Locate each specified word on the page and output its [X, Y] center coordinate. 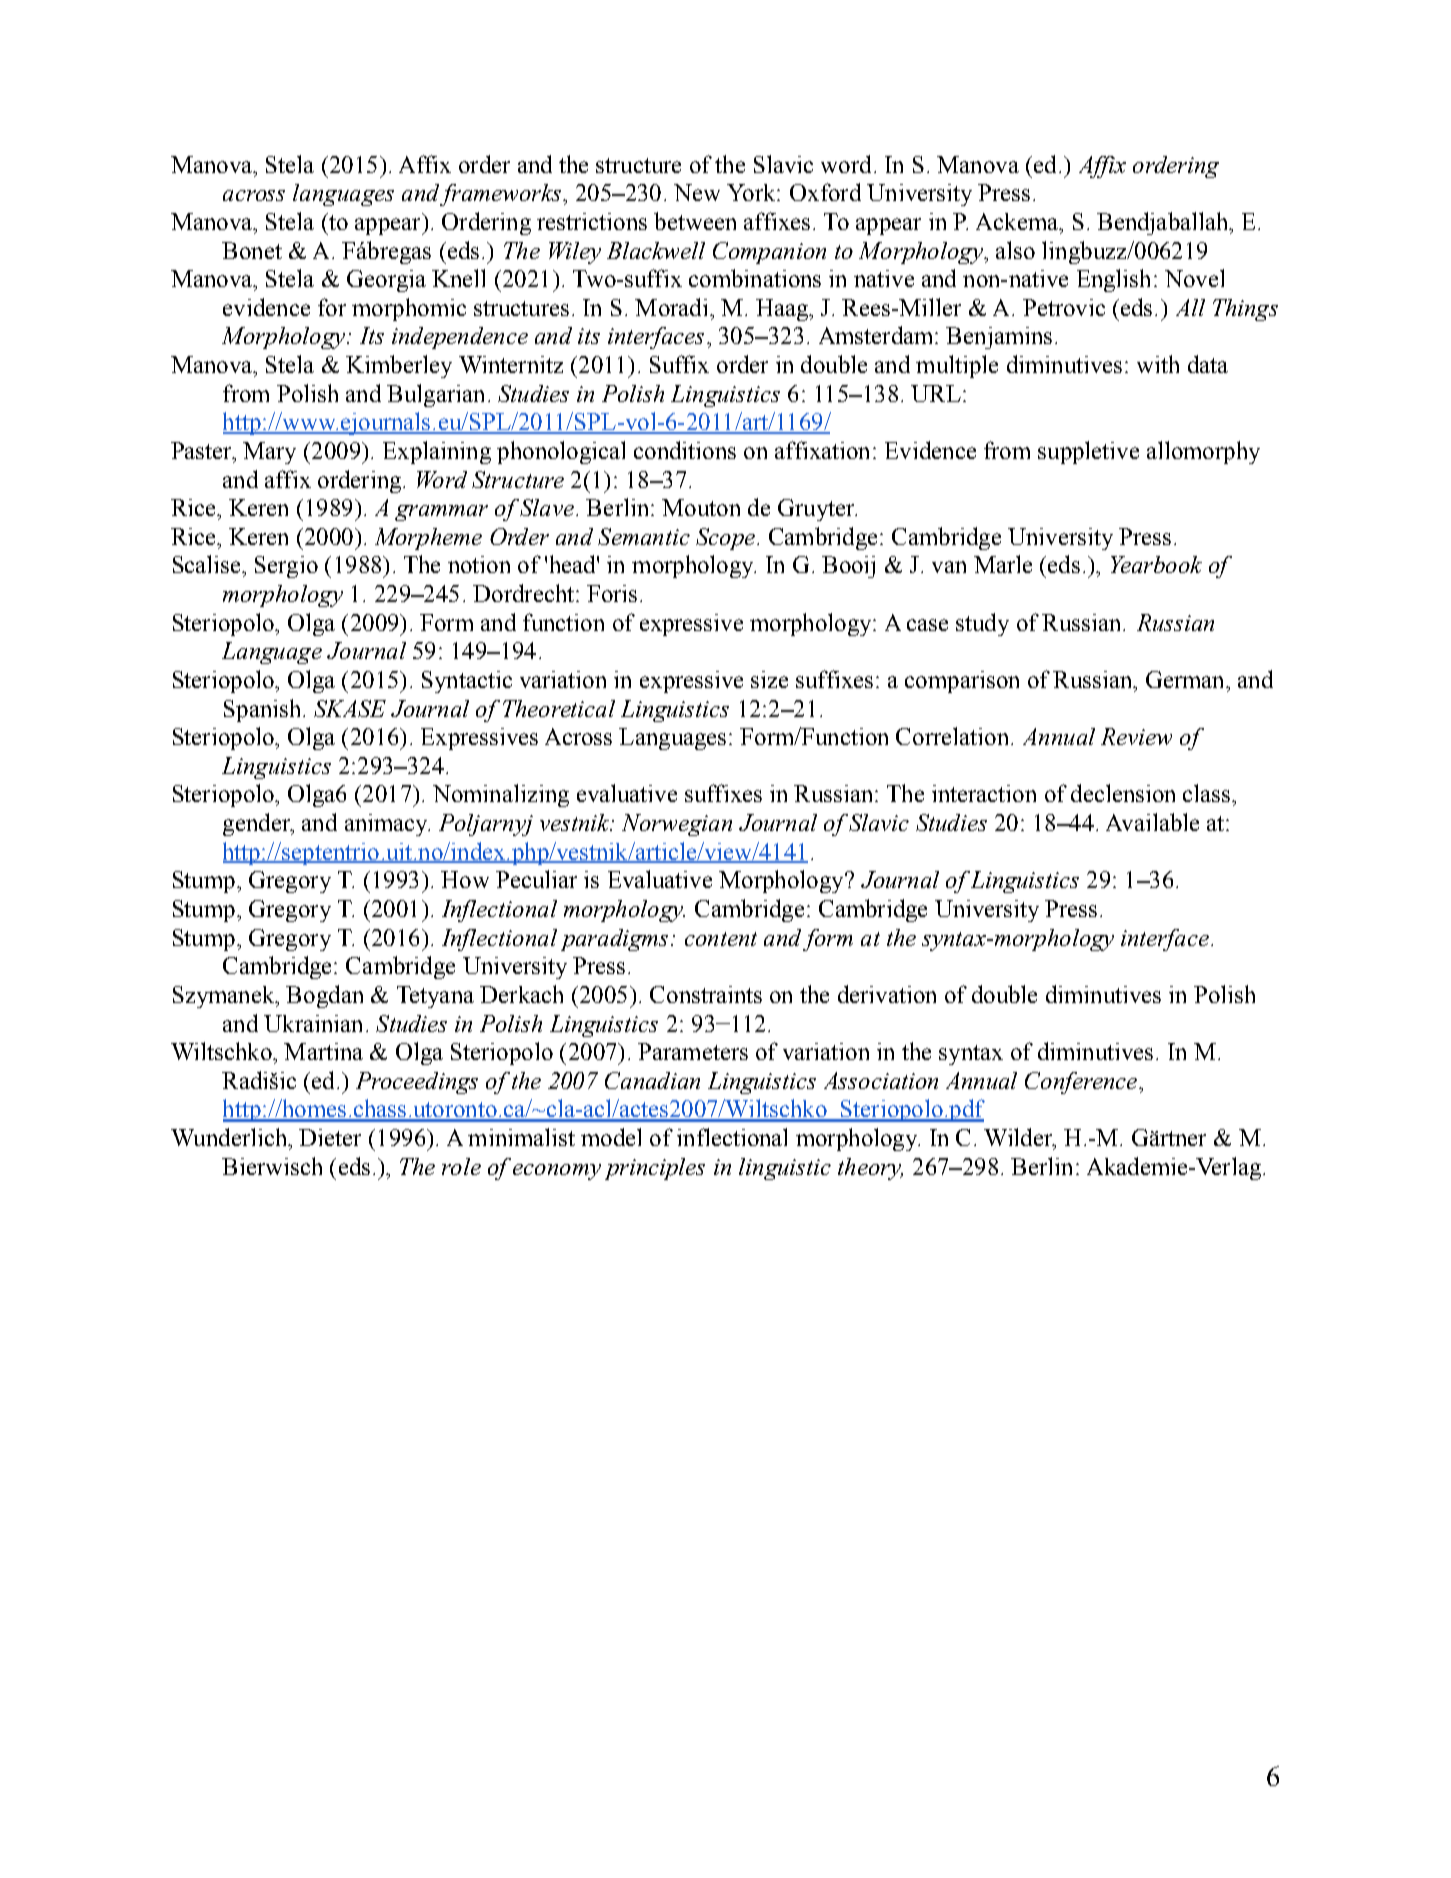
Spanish [262, 710]
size [769, 679]
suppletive [1088, 452]
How [465, 879]
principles [655, 1169]
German [1186, 679]
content [721, 939]
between [695, 221]
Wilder [1019, 1138]
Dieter [330, 1137]
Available [1152, 822]
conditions [685, 450]
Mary [269, 453]
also [1015, 250]
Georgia [386, 281]
